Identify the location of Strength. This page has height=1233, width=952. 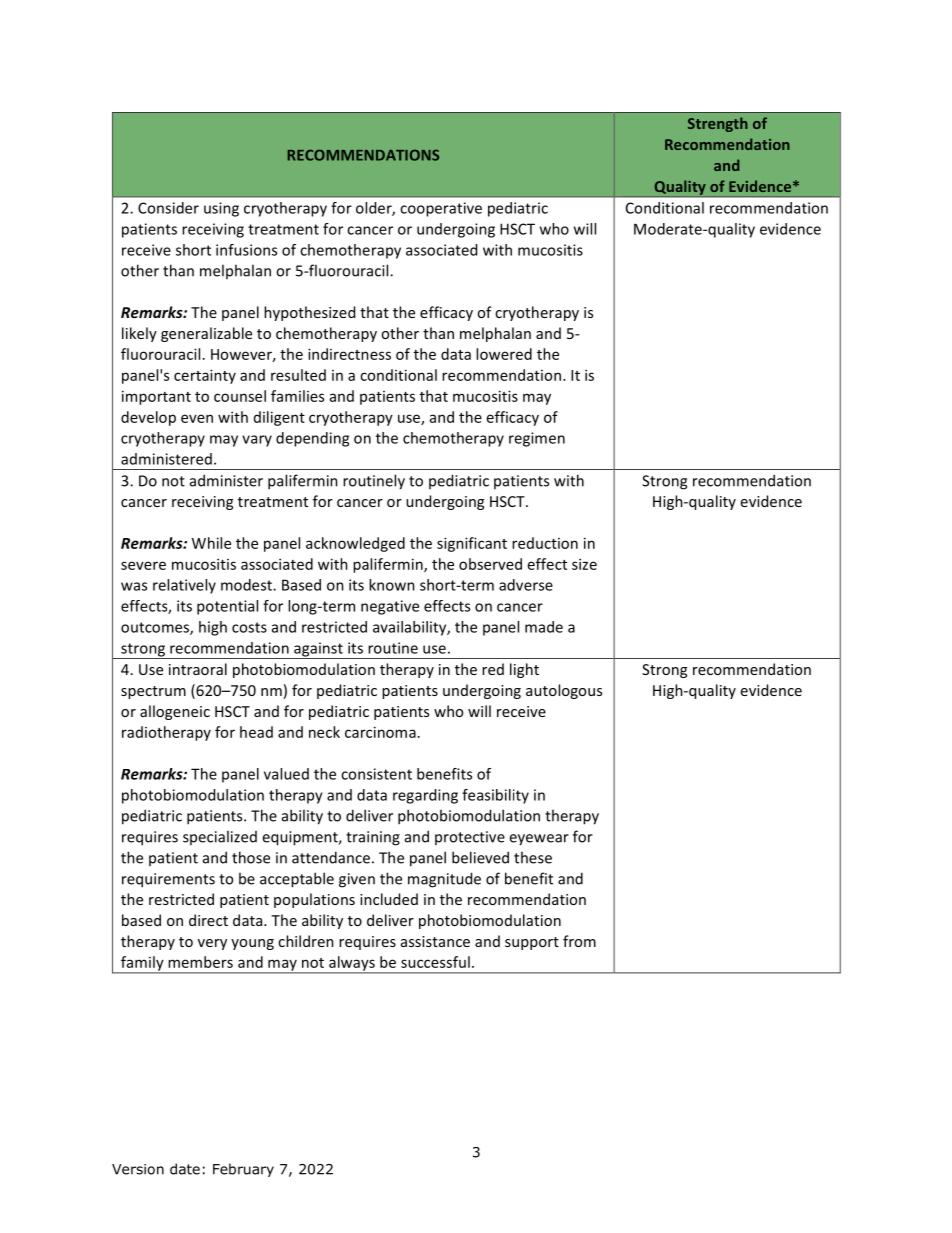
(718, 124).
